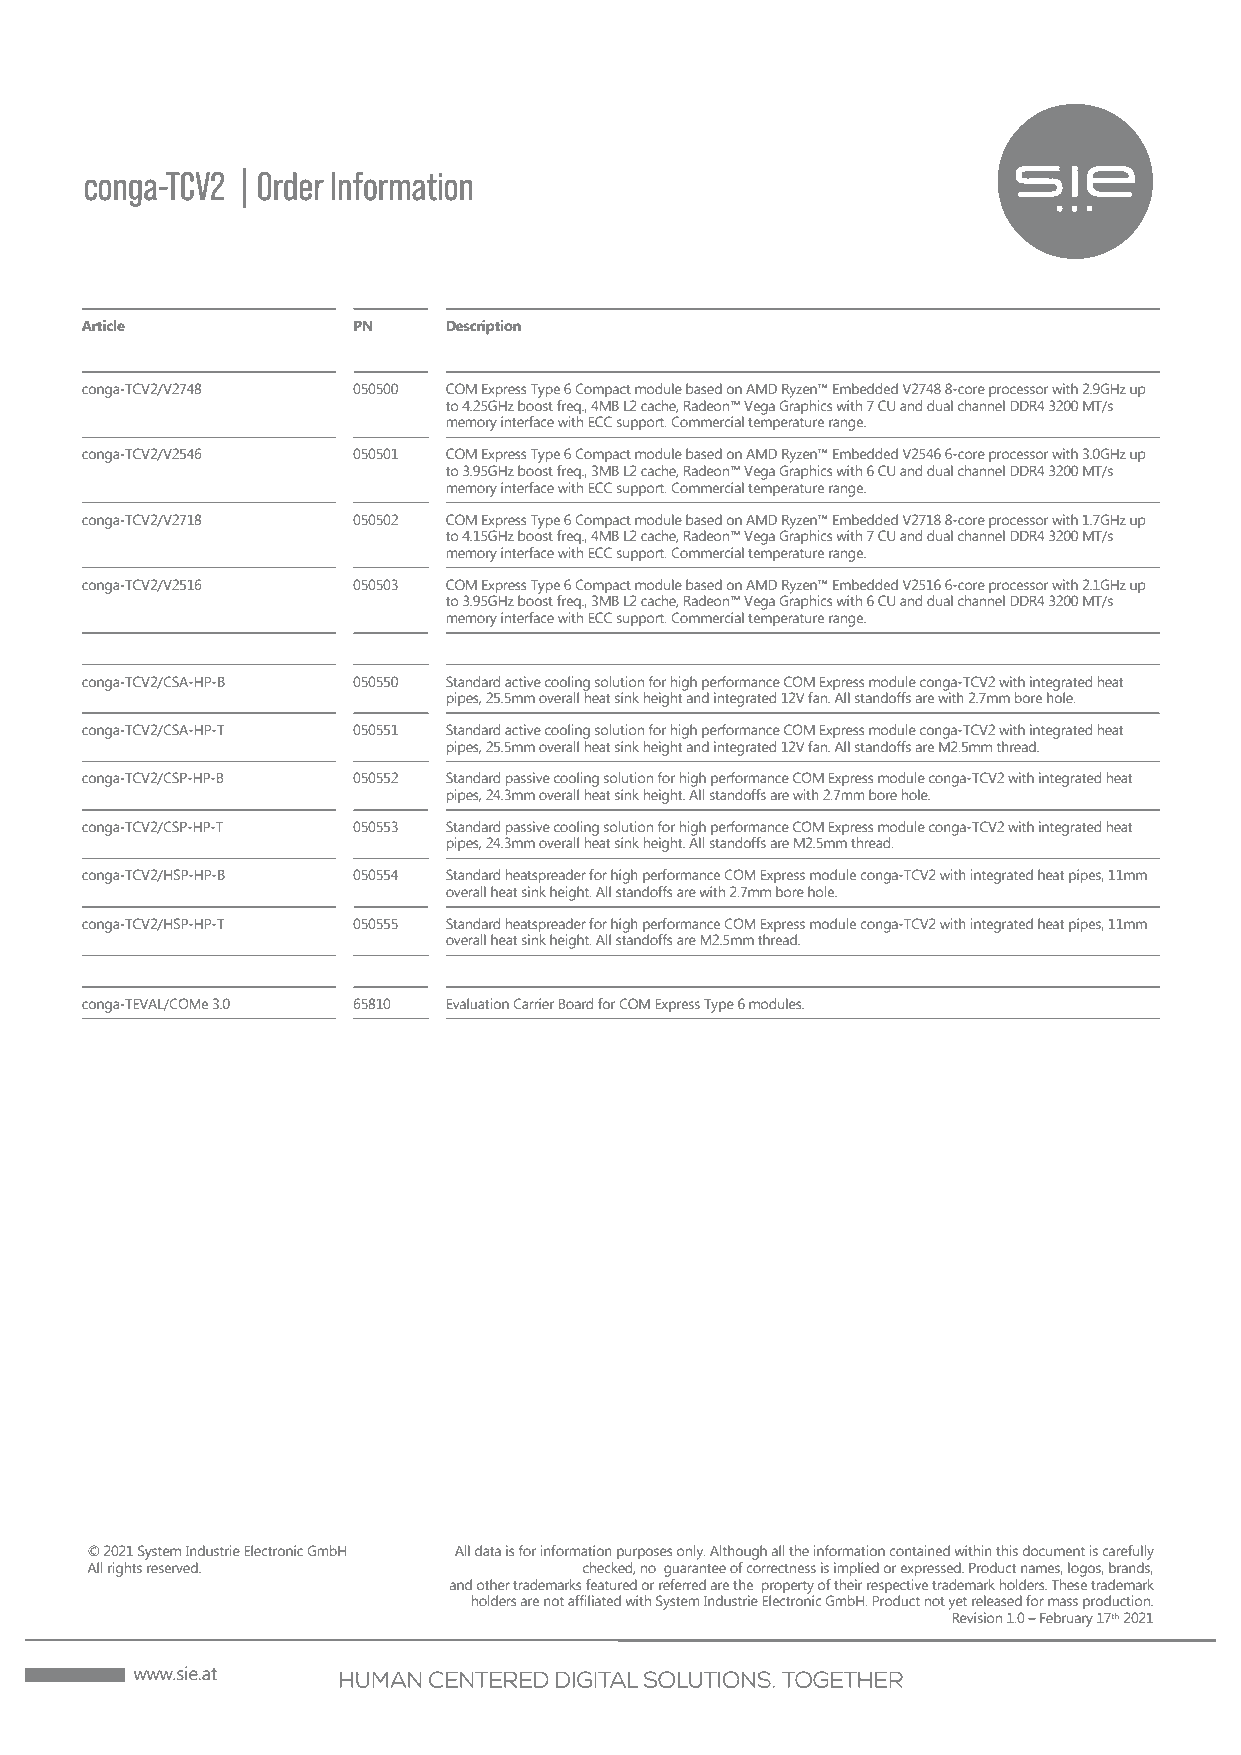  Describe the element at coordinates (103, 325) in the page. I see `Article` at that location.
